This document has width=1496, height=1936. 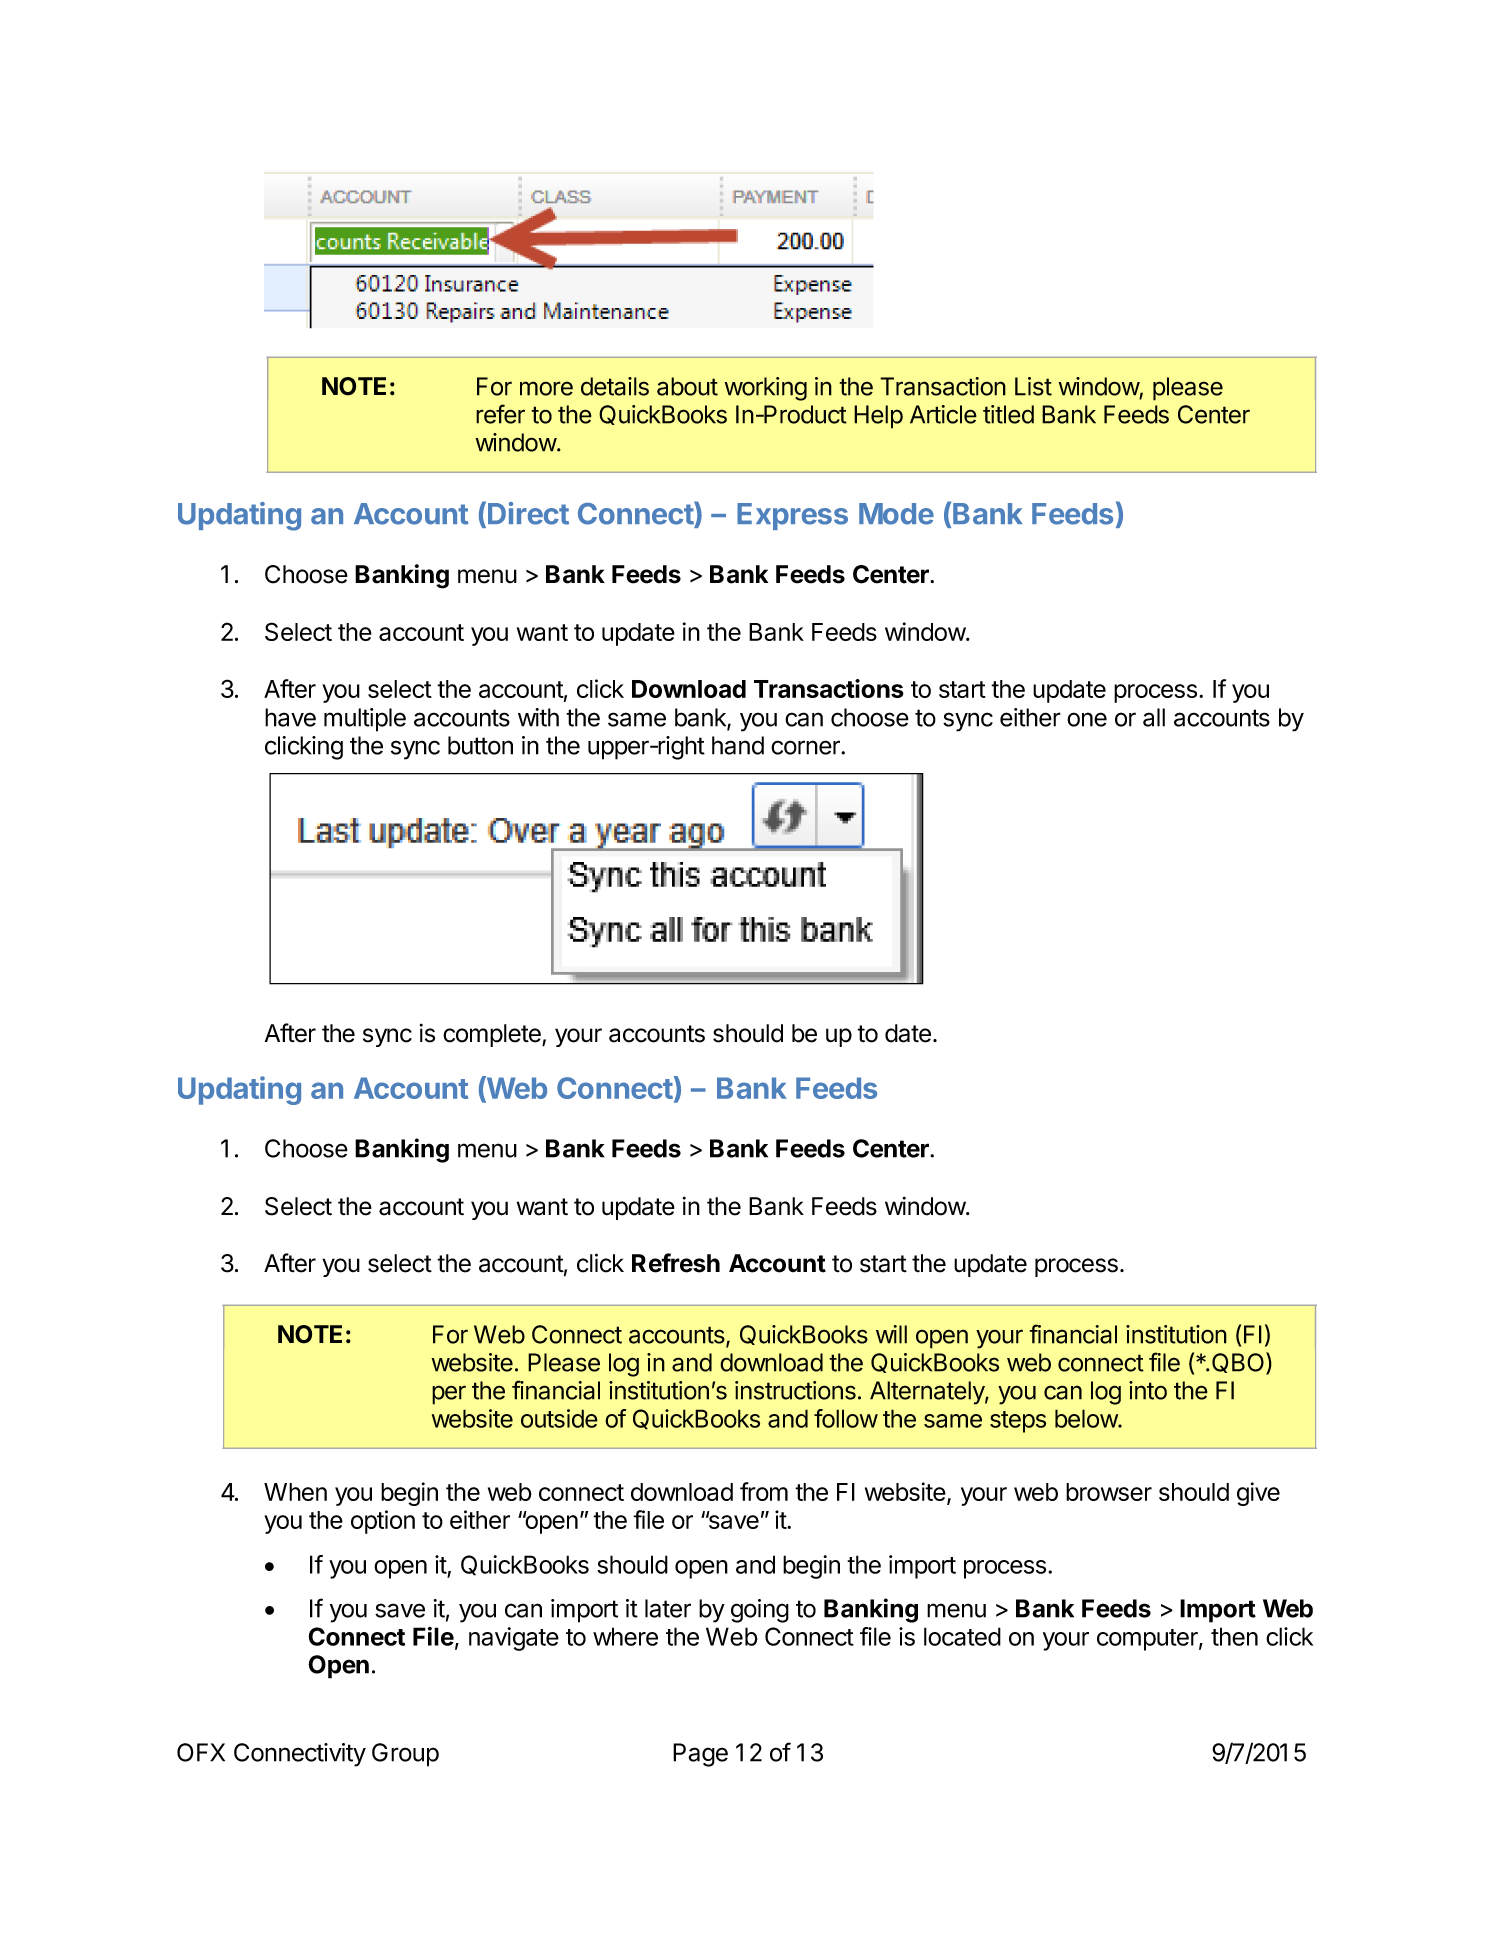 What do you see at coordinates (676, 1263) in the document?
I see `Refresh` at bounding box center [676, 1263].
